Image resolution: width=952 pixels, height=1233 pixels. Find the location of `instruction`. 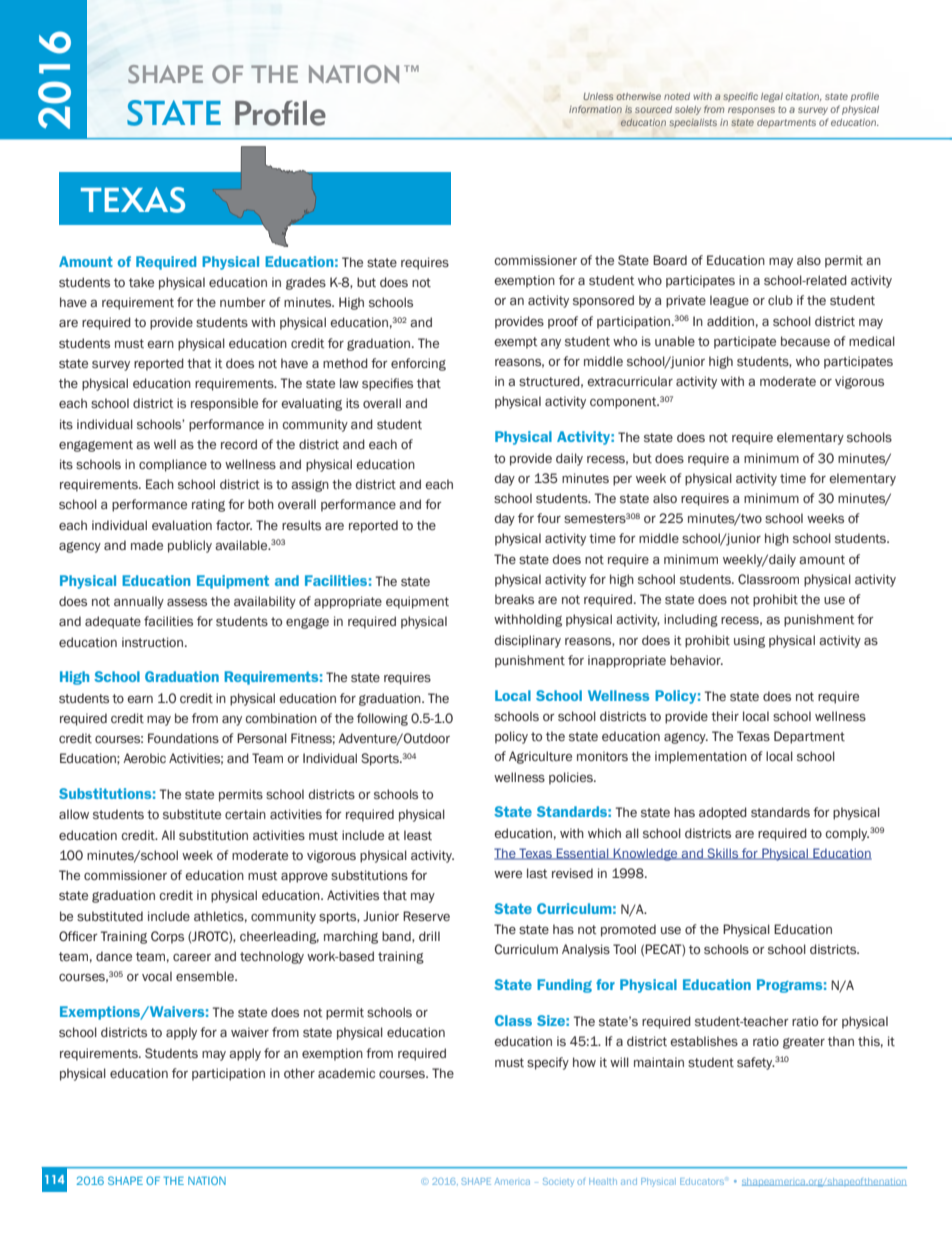

instruction is located at coordinates (152, 642).
